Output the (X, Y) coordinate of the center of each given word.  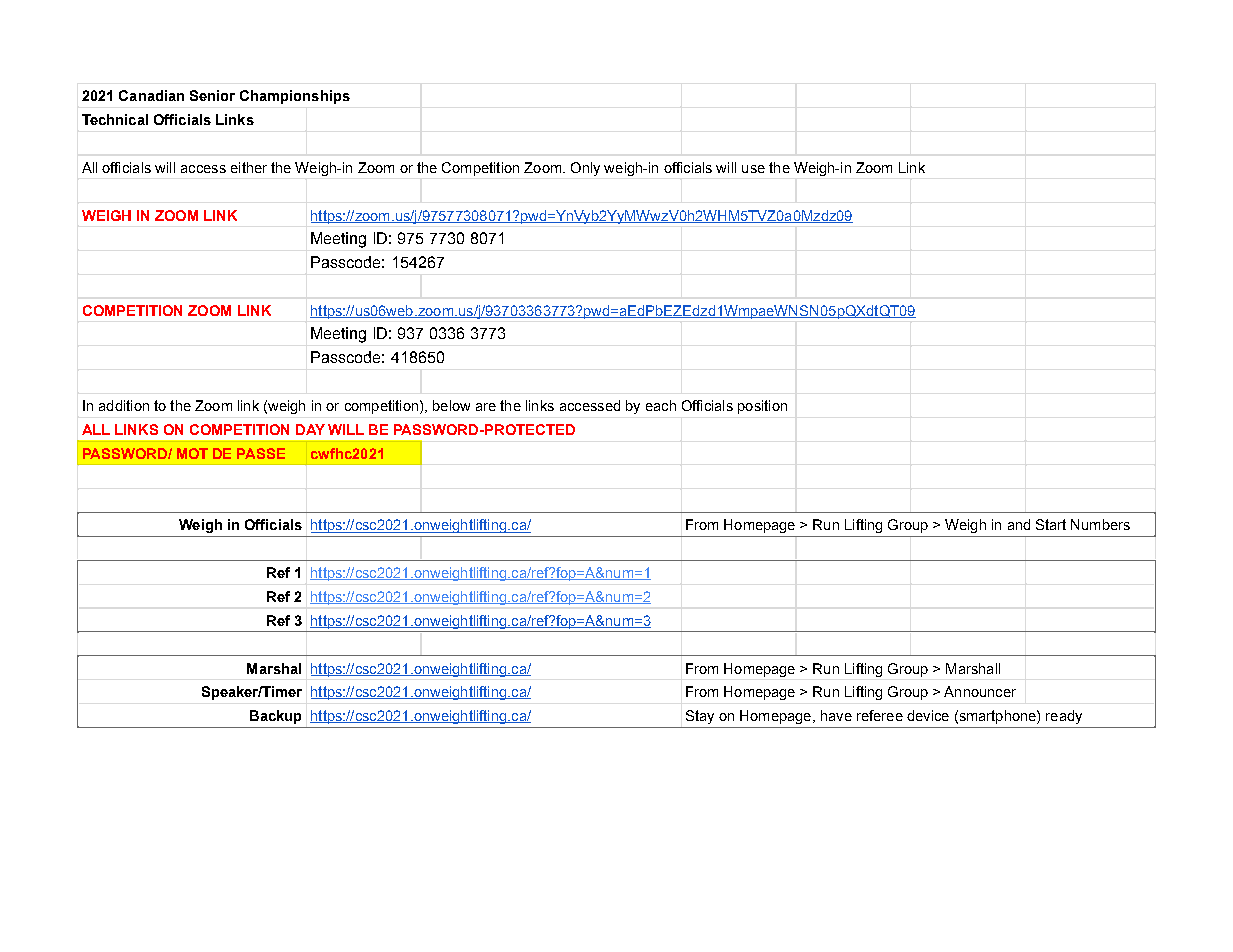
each (661, 405)
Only (585, 169)
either (249, 167)
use (753, 169)
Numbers (1100, 524)
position (762, 407)
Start (1051, 524)
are (486, 407)
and (1019, 524)
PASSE (261, 453)
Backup (275, 717)
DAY (310, 429)
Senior (212, 95)
